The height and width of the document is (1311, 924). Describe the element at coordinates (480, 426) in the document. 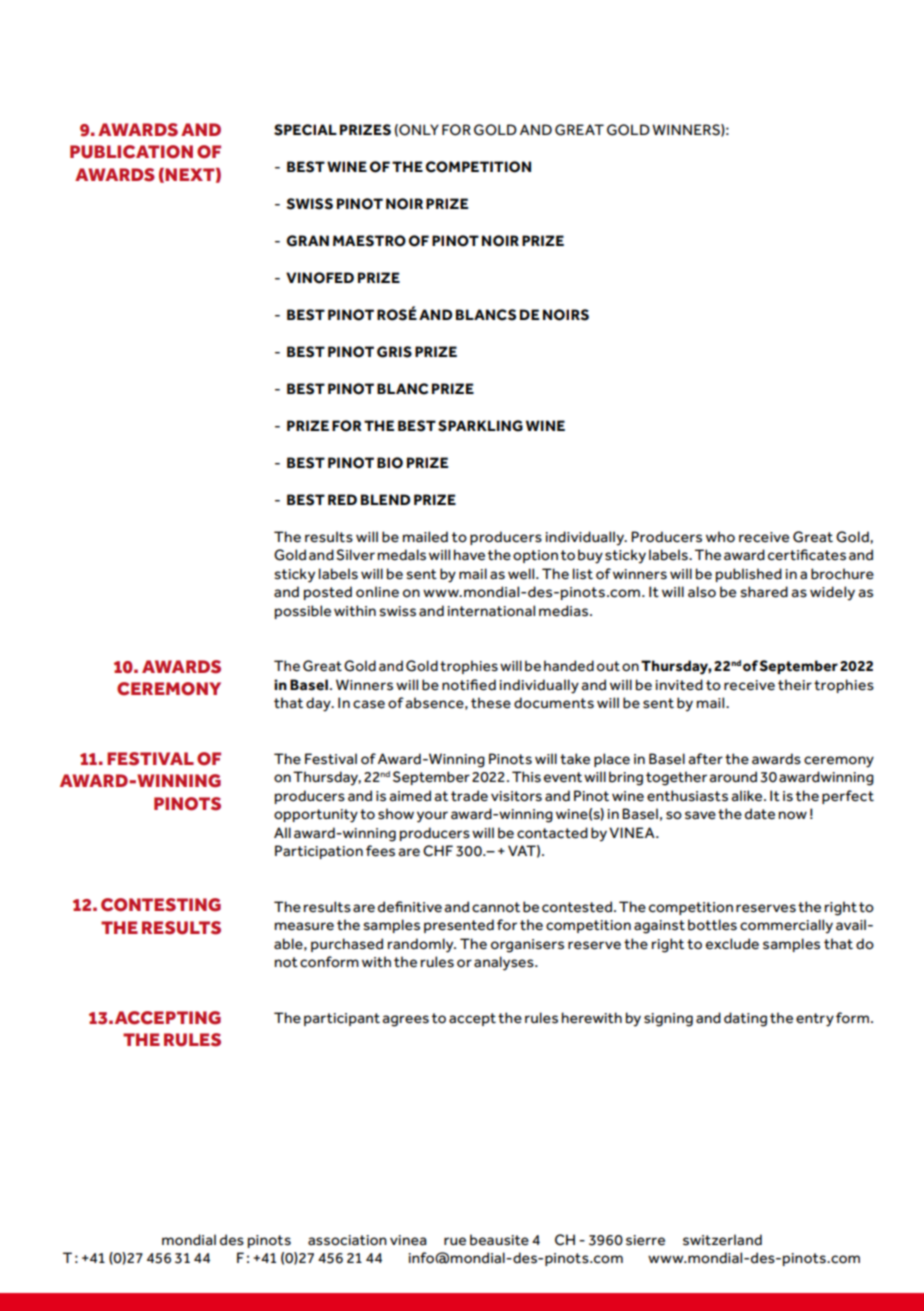

I see `SPARKLING` at that location.
